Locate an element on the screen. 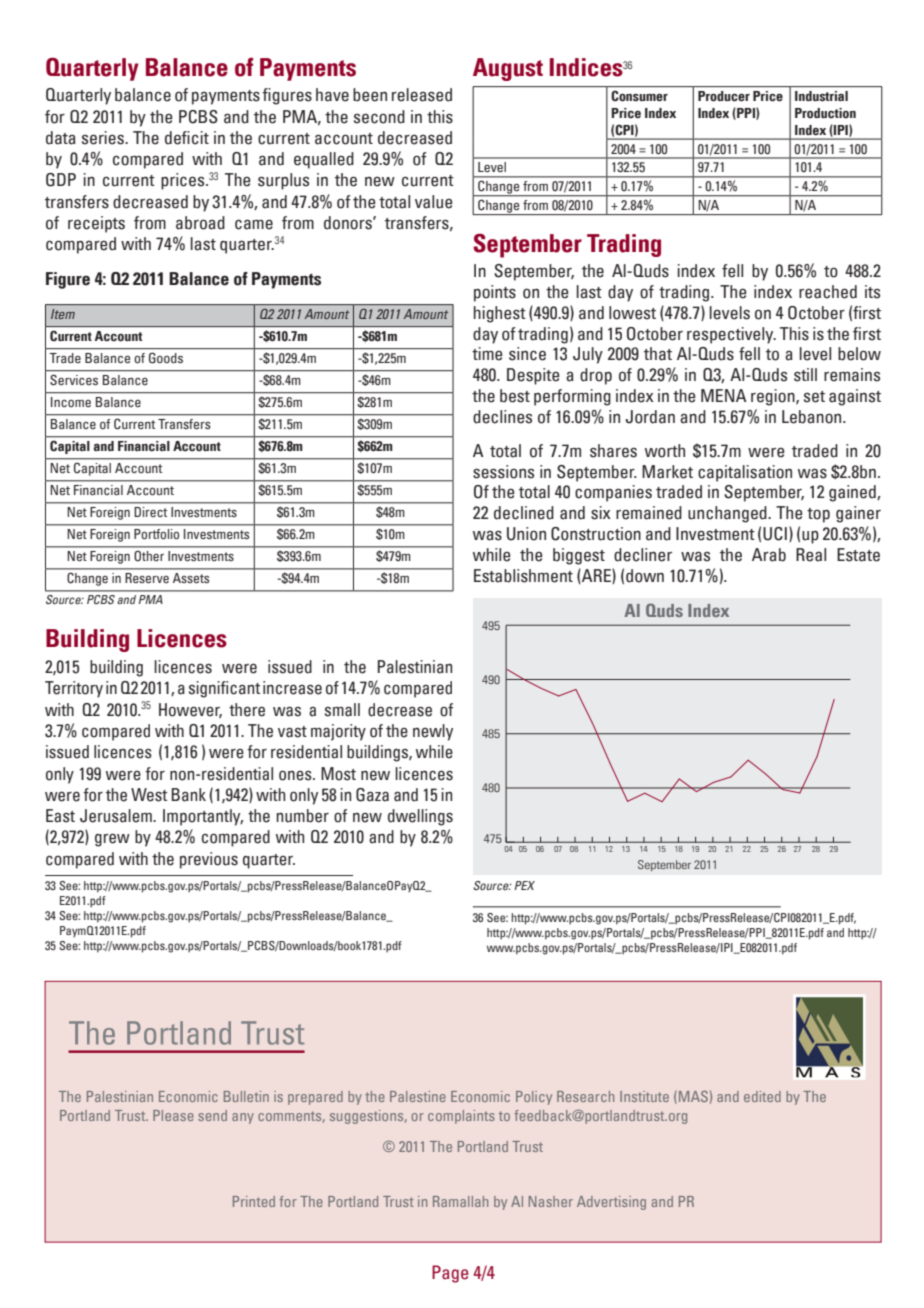 The width and height of the screenshot is (924, 1308). Page is located at coordinates (450, 1274).
